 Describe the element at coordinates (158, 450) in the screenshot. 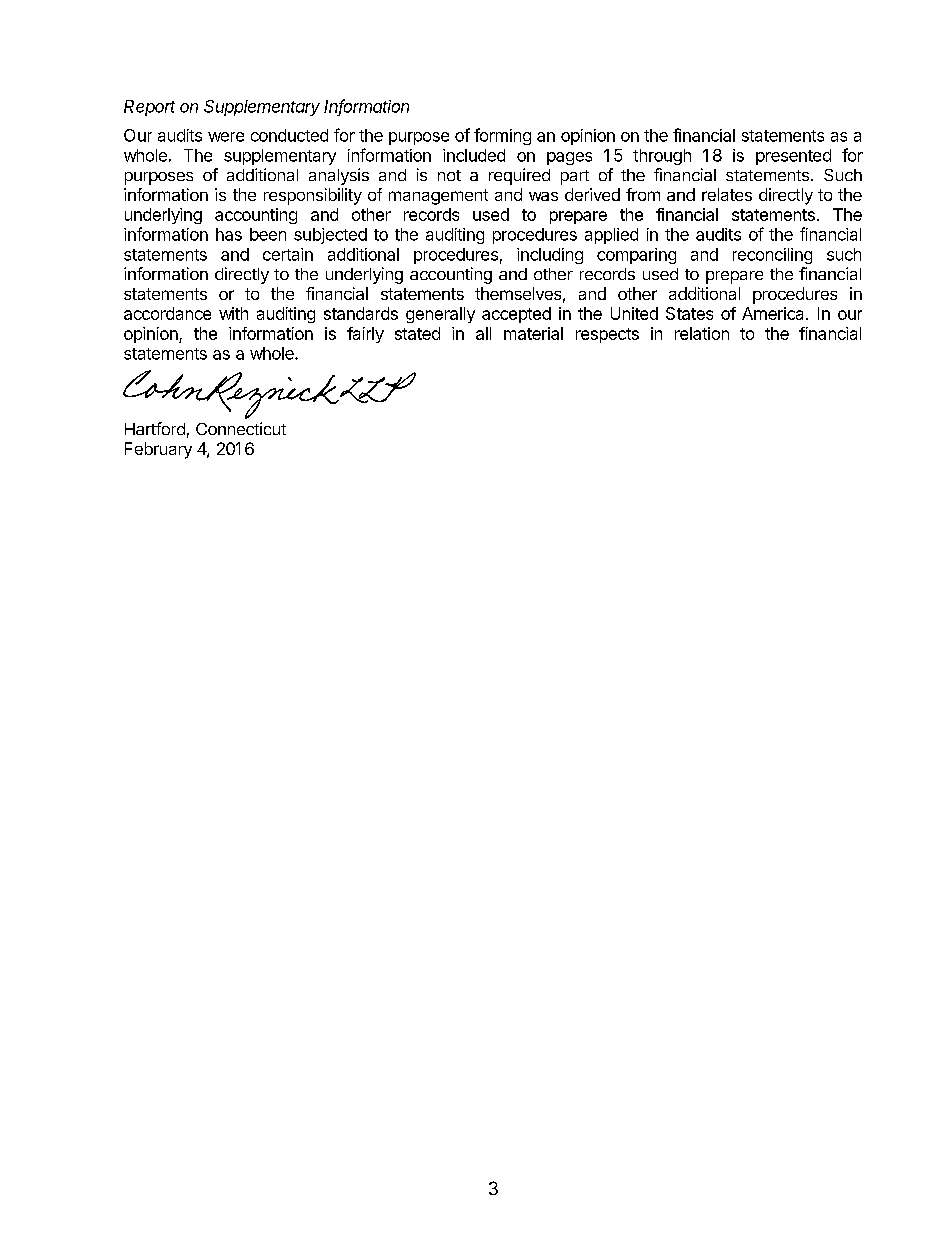

I see `February` at that location.
